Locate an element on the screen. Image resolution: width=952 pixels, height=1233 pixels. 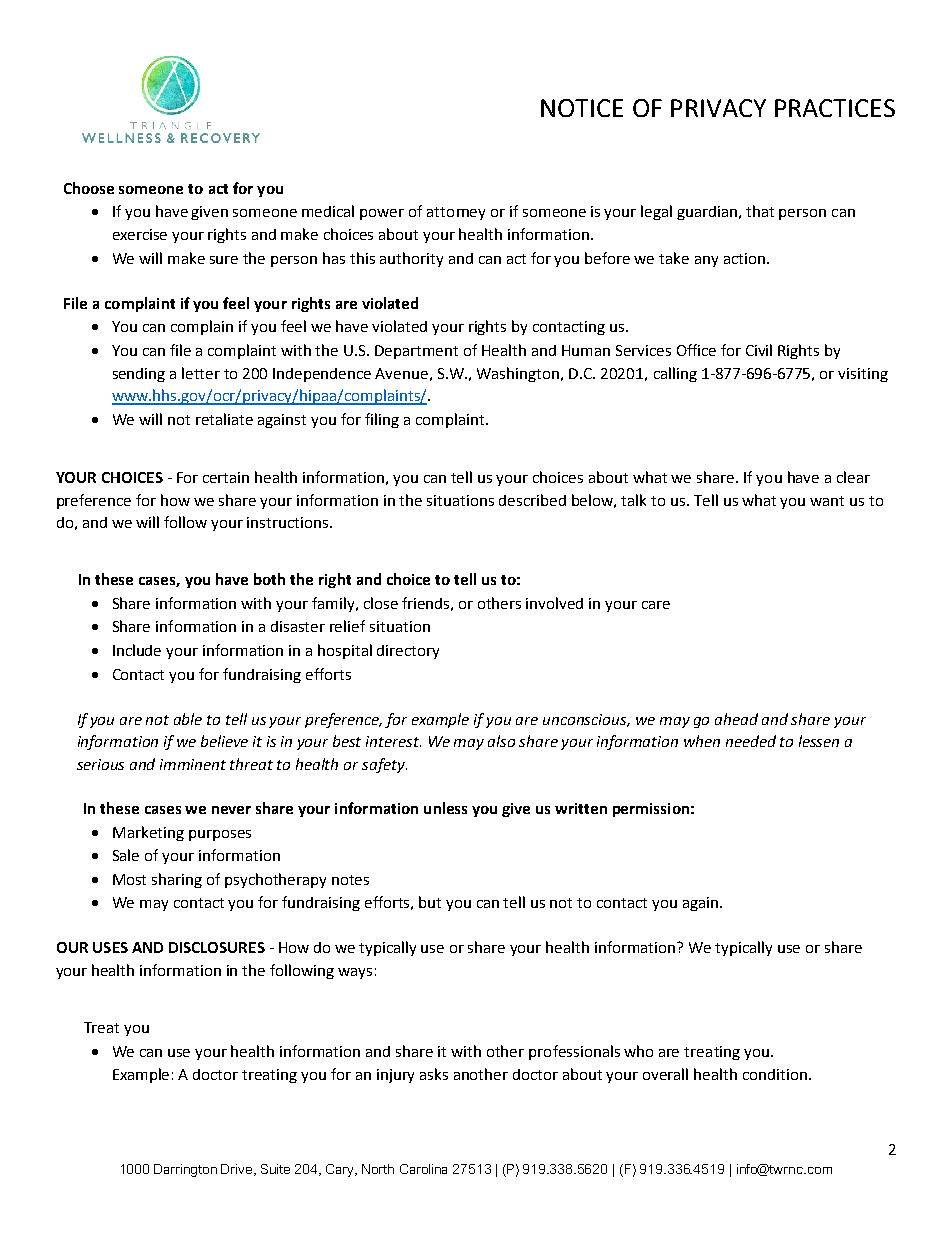
never is located at coordinates (231, 810).
